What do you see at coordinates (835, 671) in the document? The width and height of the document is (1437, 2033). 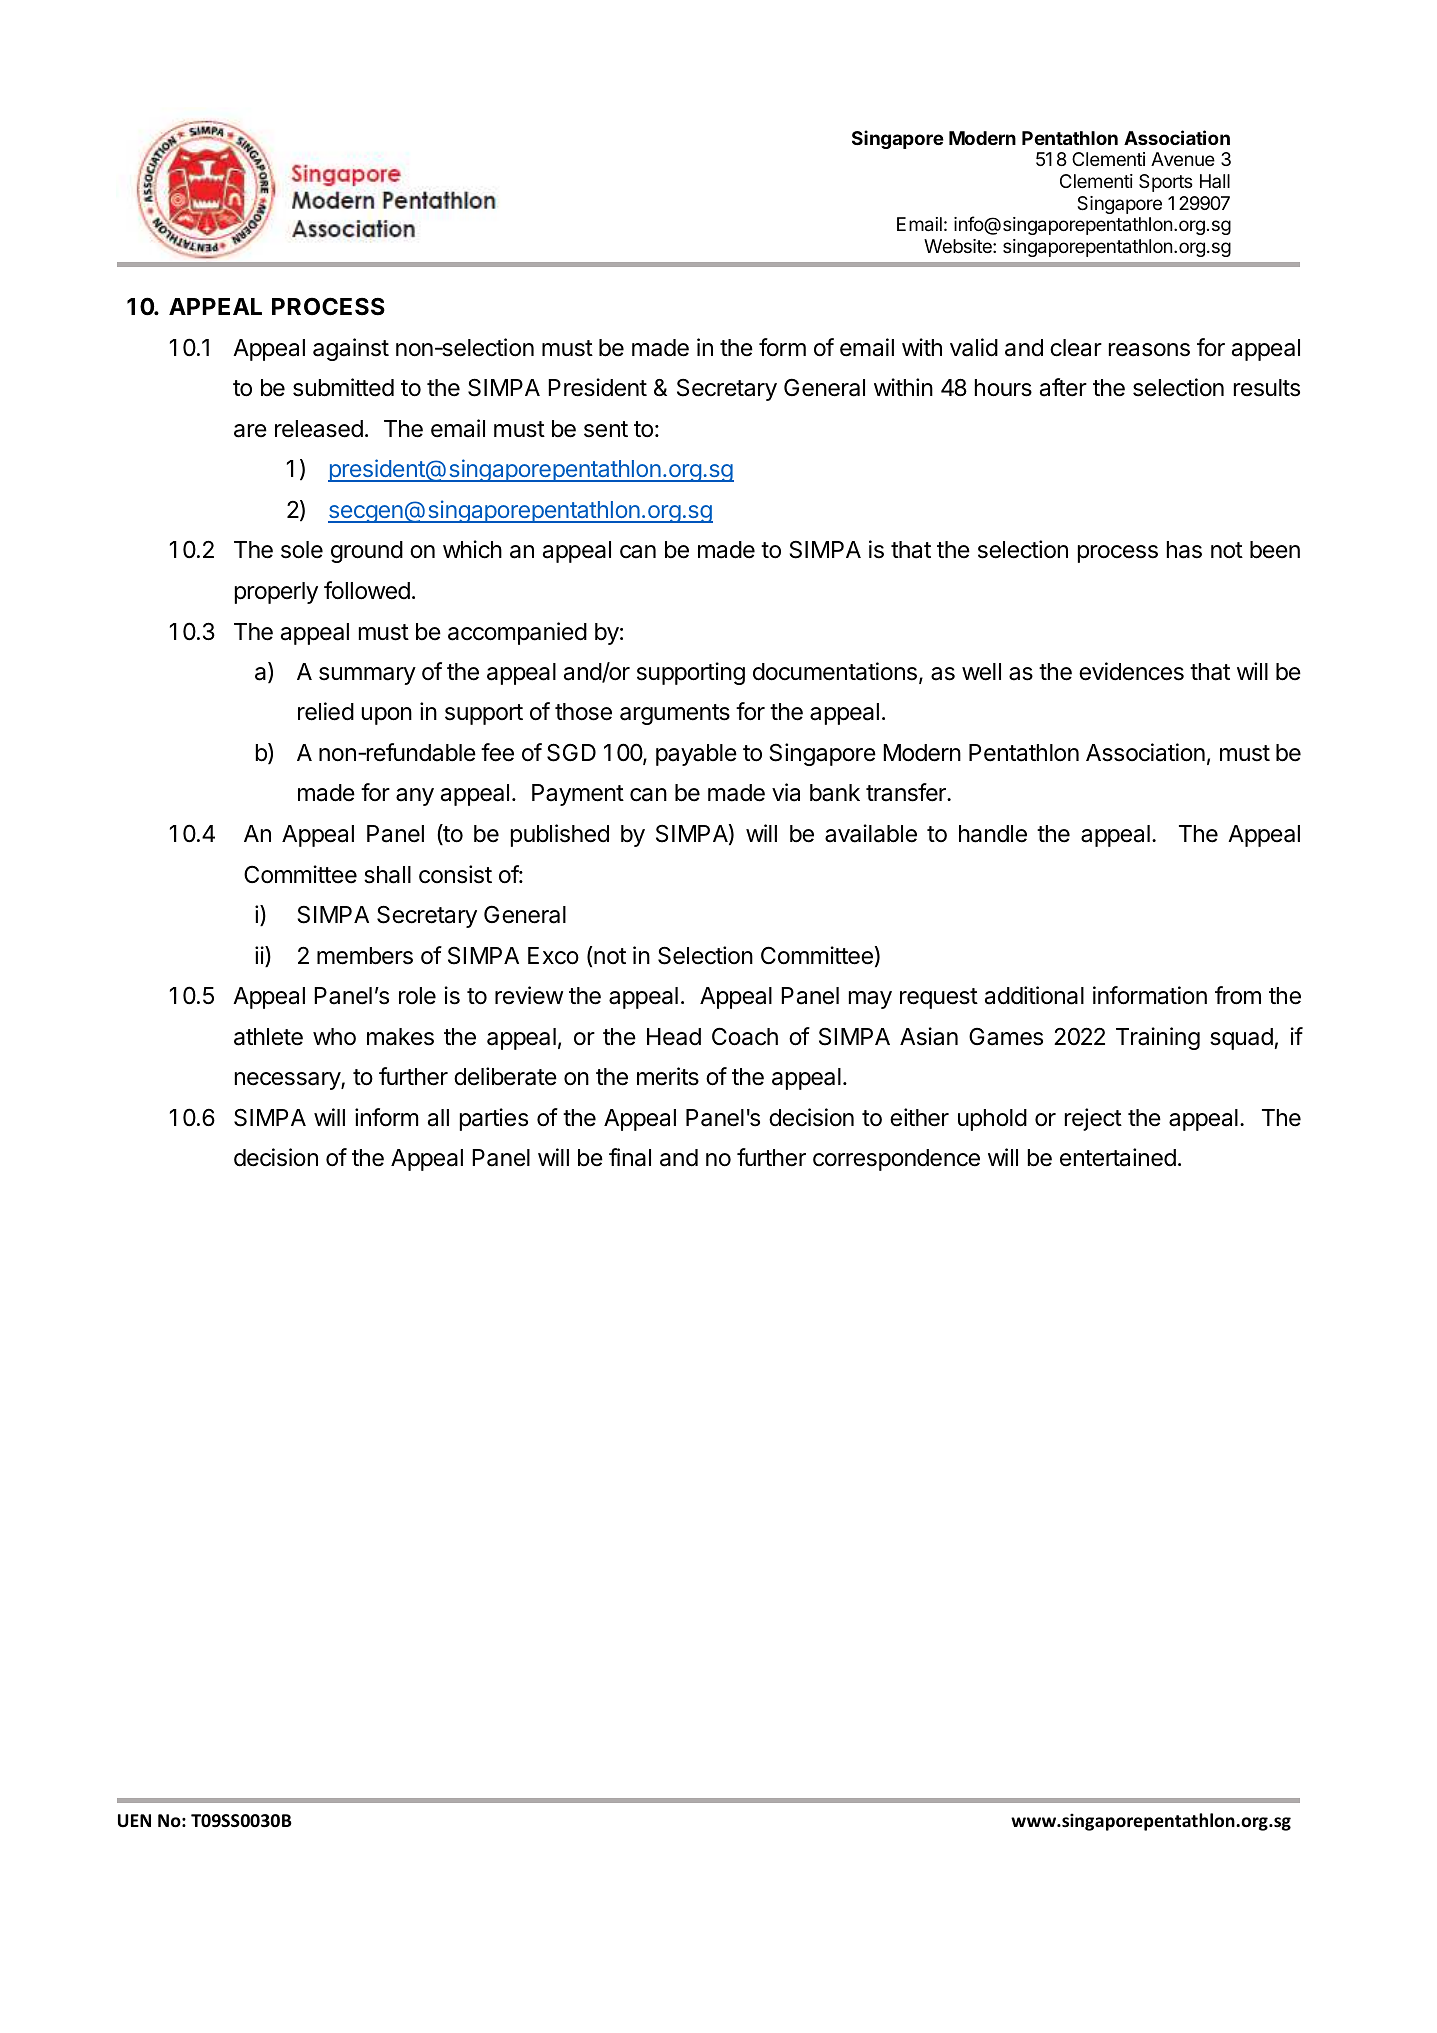 I see `documentations` at bounding box center [835, 671].
